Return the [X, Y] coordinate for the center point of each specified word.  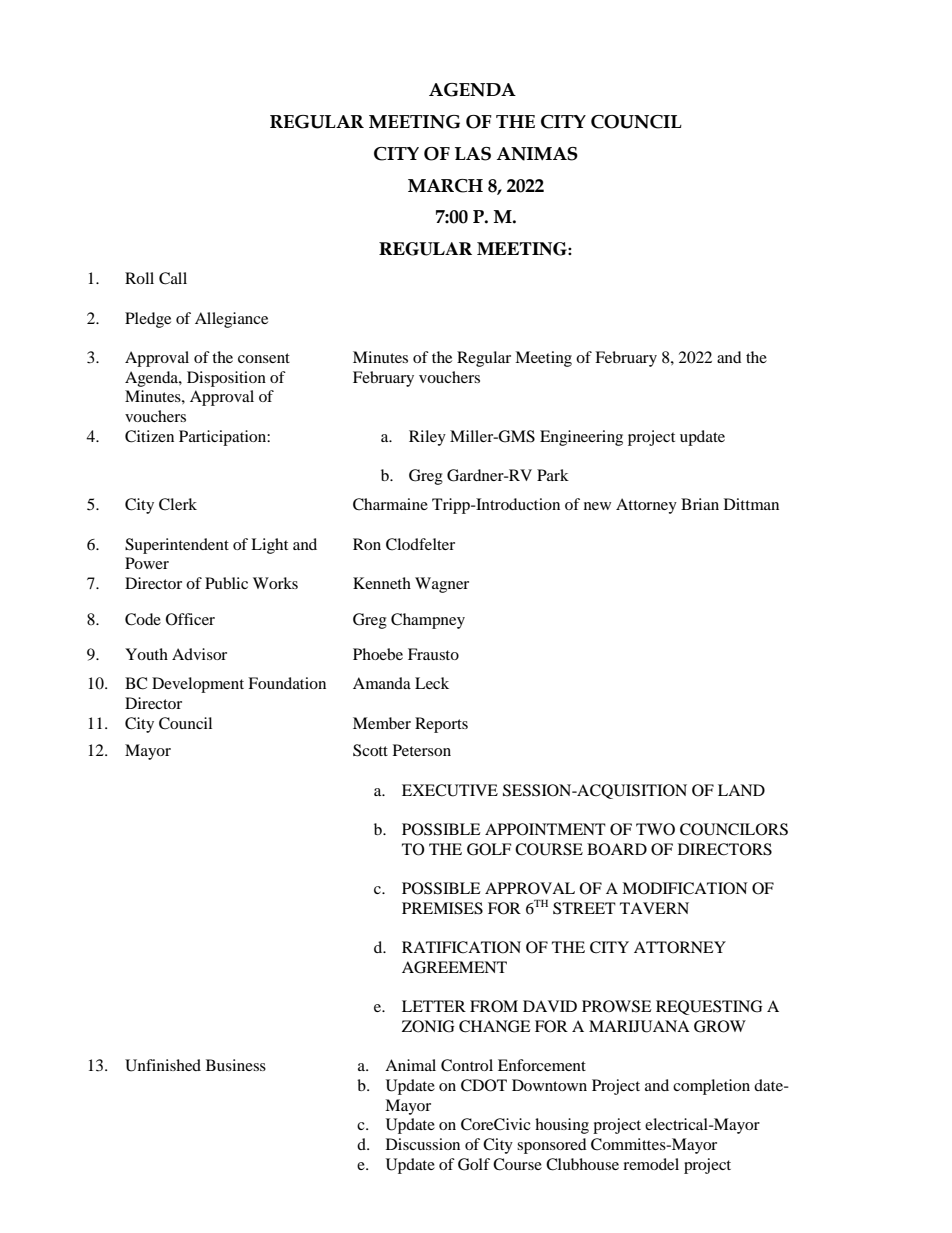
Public [226, 583]
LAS [473, 154]
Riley [427, 438]
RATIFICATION [461, 947]
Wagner [442, 585]
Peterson [422, 750]
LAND [741, 790]
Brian [700, 504]
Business [236, 1065]
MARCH [445, 186]
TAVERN [654, 908]
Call [173, 278]
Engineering [581, 438]
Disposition [226, 379]
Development [198, 685]
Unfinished [163, 1065]
